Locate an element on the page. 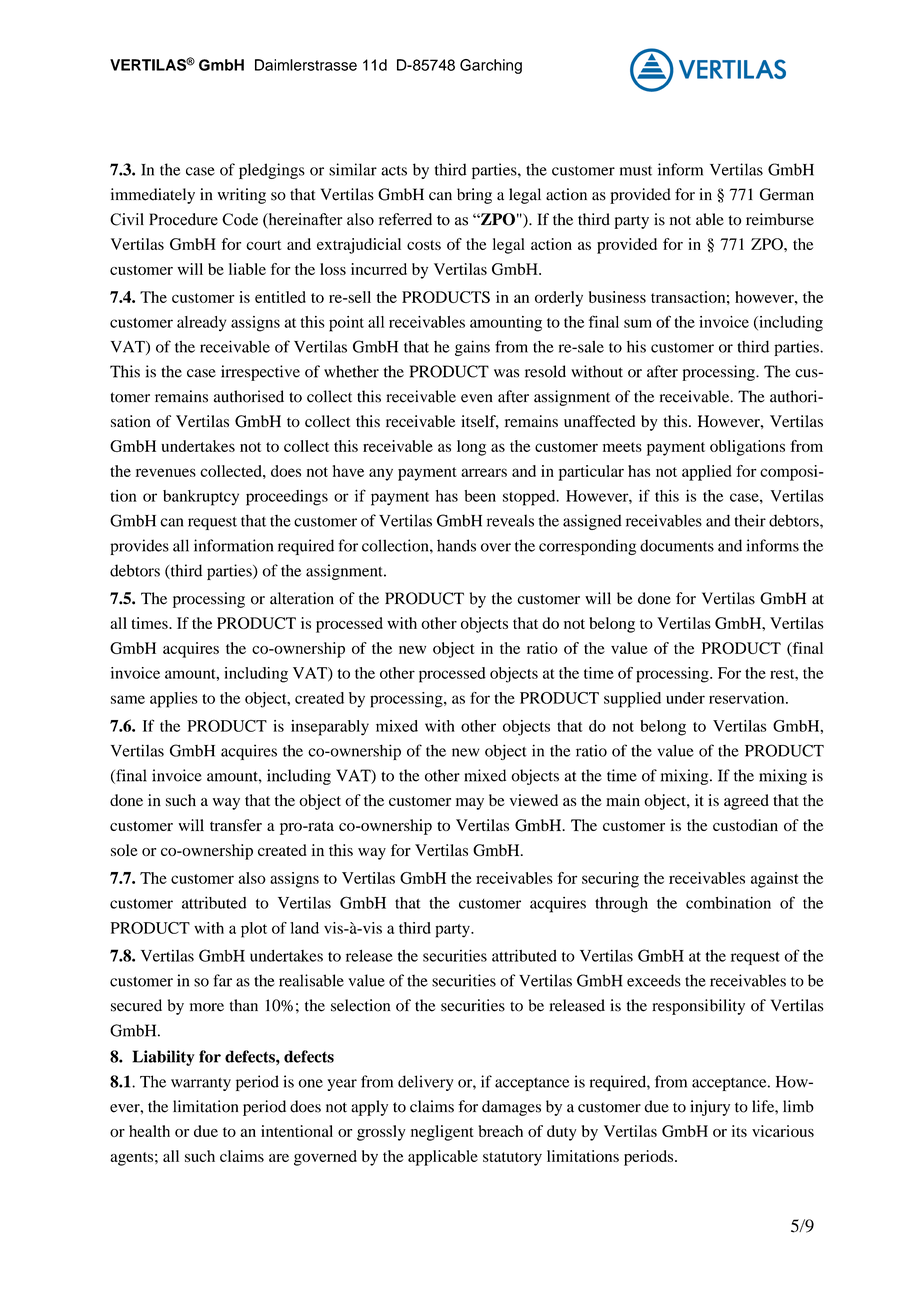  injury is located at coordinates (710, 1108).
